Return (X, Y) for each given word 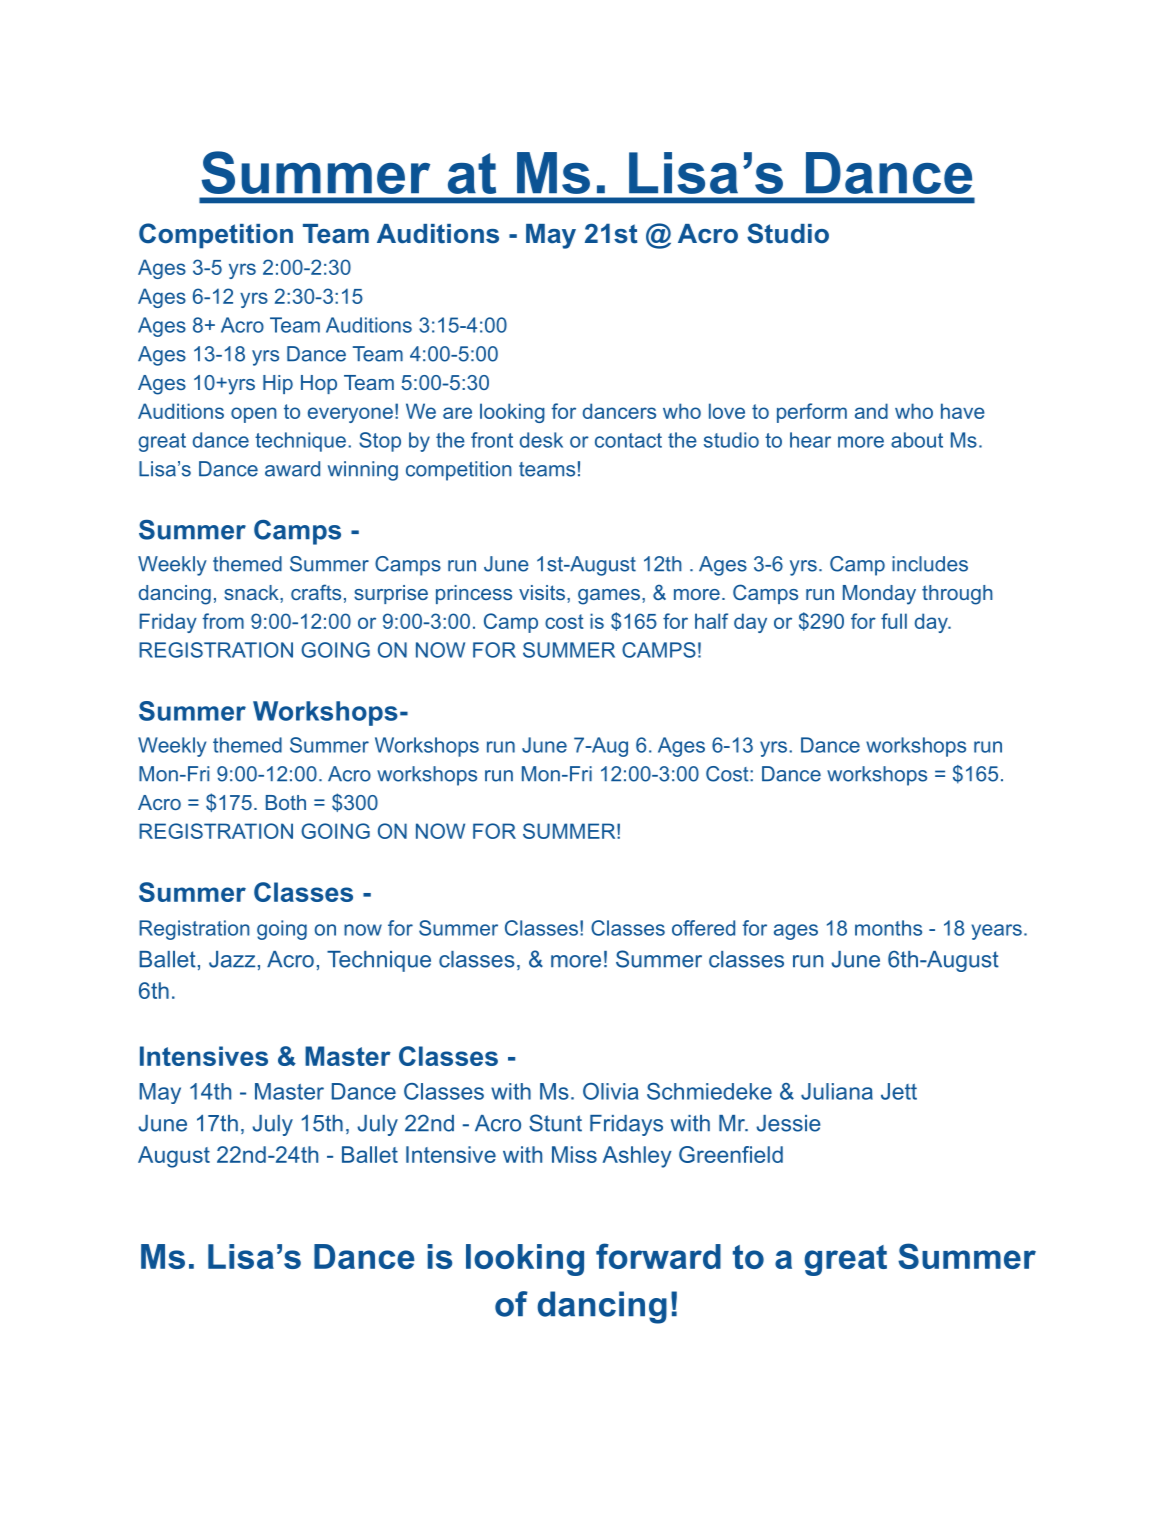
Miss (574, 1154)
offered (703, 928)
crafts (316, 592)
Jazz (232, 959)
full (894, 621)
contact (628, 440)
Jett (899, 1091)
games (610, 597)
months (888, 928)
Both (286, 802)
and (871, 411)
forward (658, 1256)
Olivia (610, 1091)
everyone (350, 415)
